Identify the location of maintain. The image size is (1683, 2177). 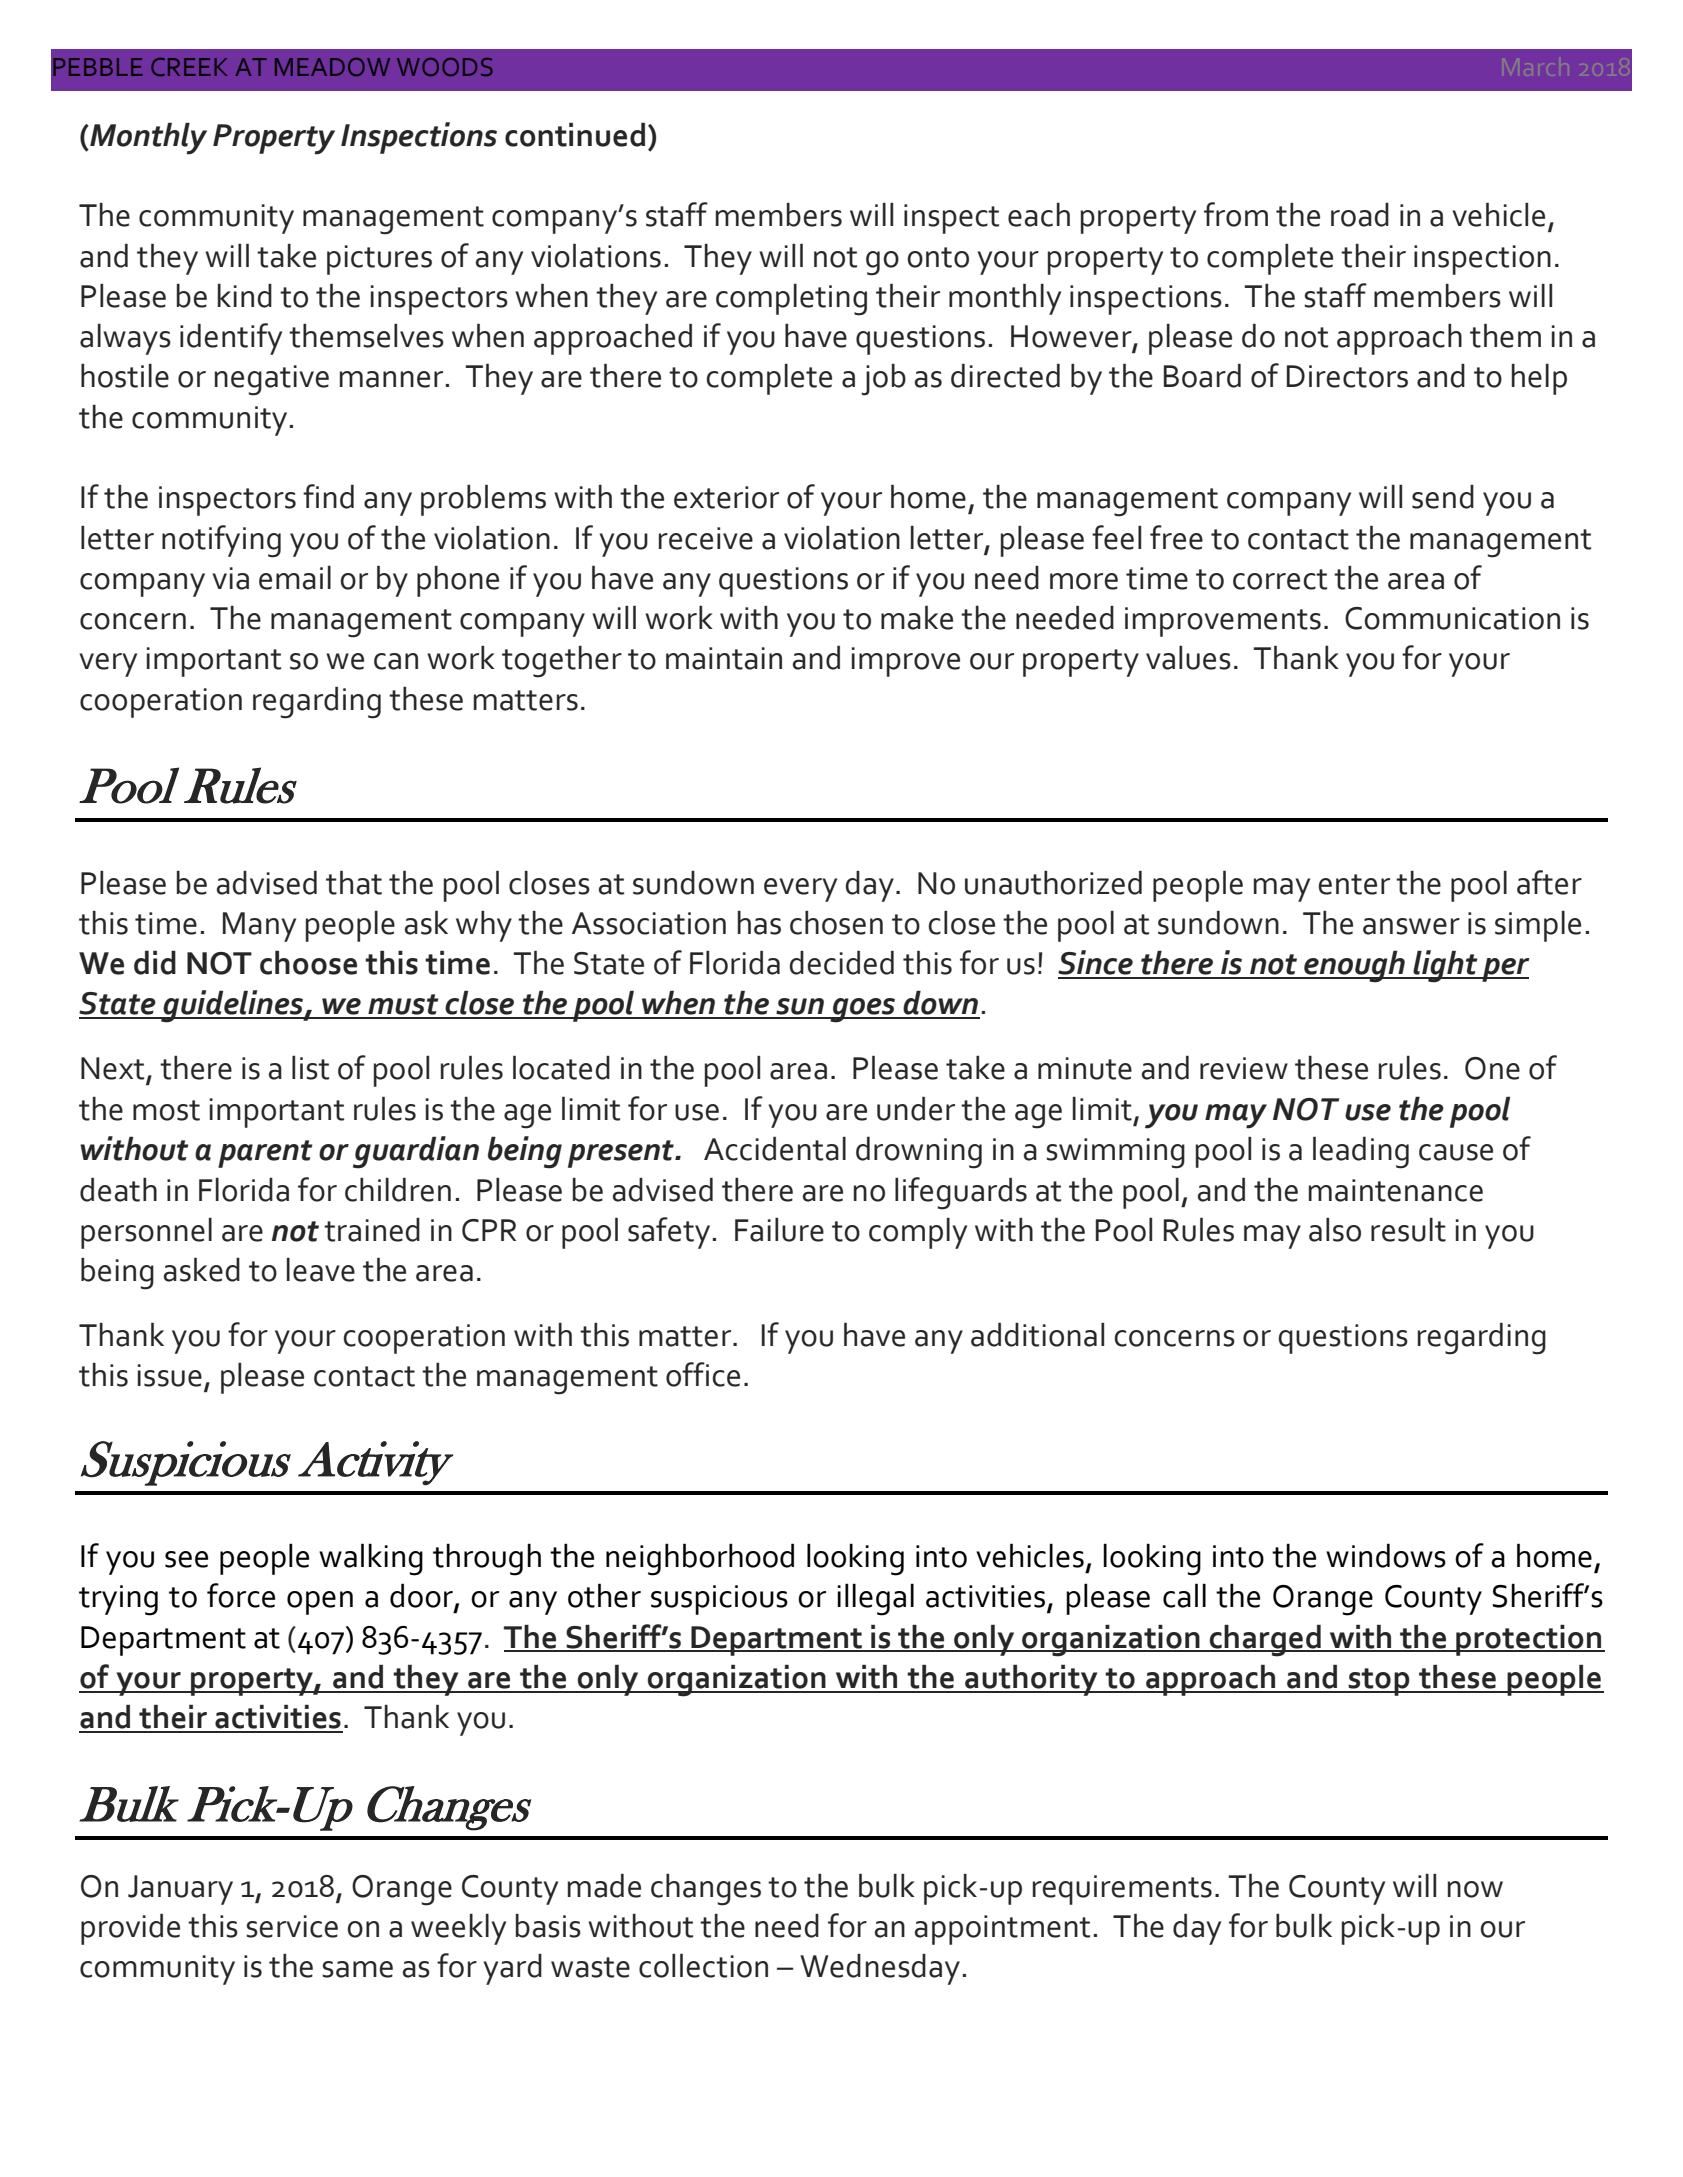
(724, 658).
